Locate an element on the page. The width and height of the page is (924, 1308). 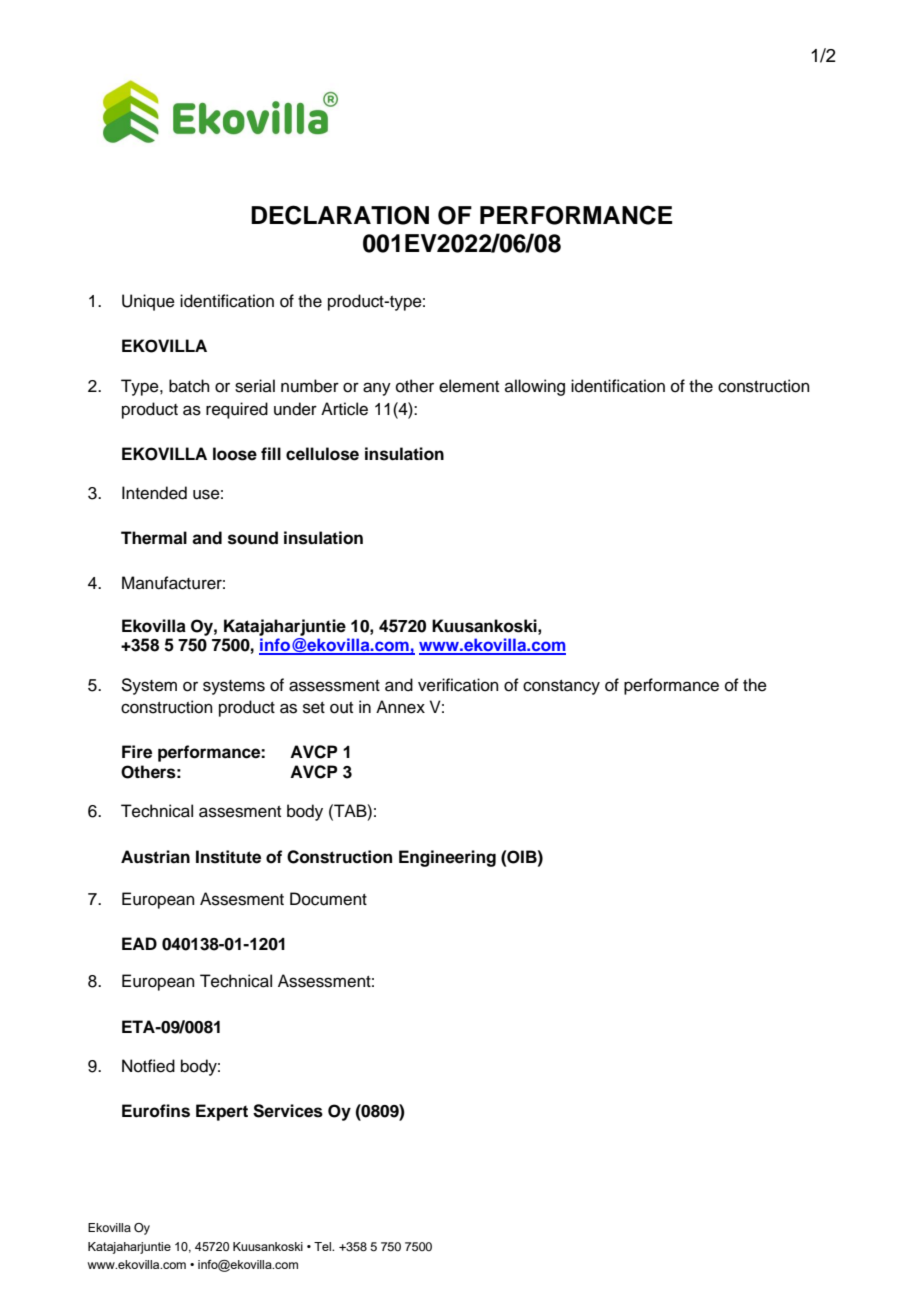
verification is located at coordinates (458, 685).
